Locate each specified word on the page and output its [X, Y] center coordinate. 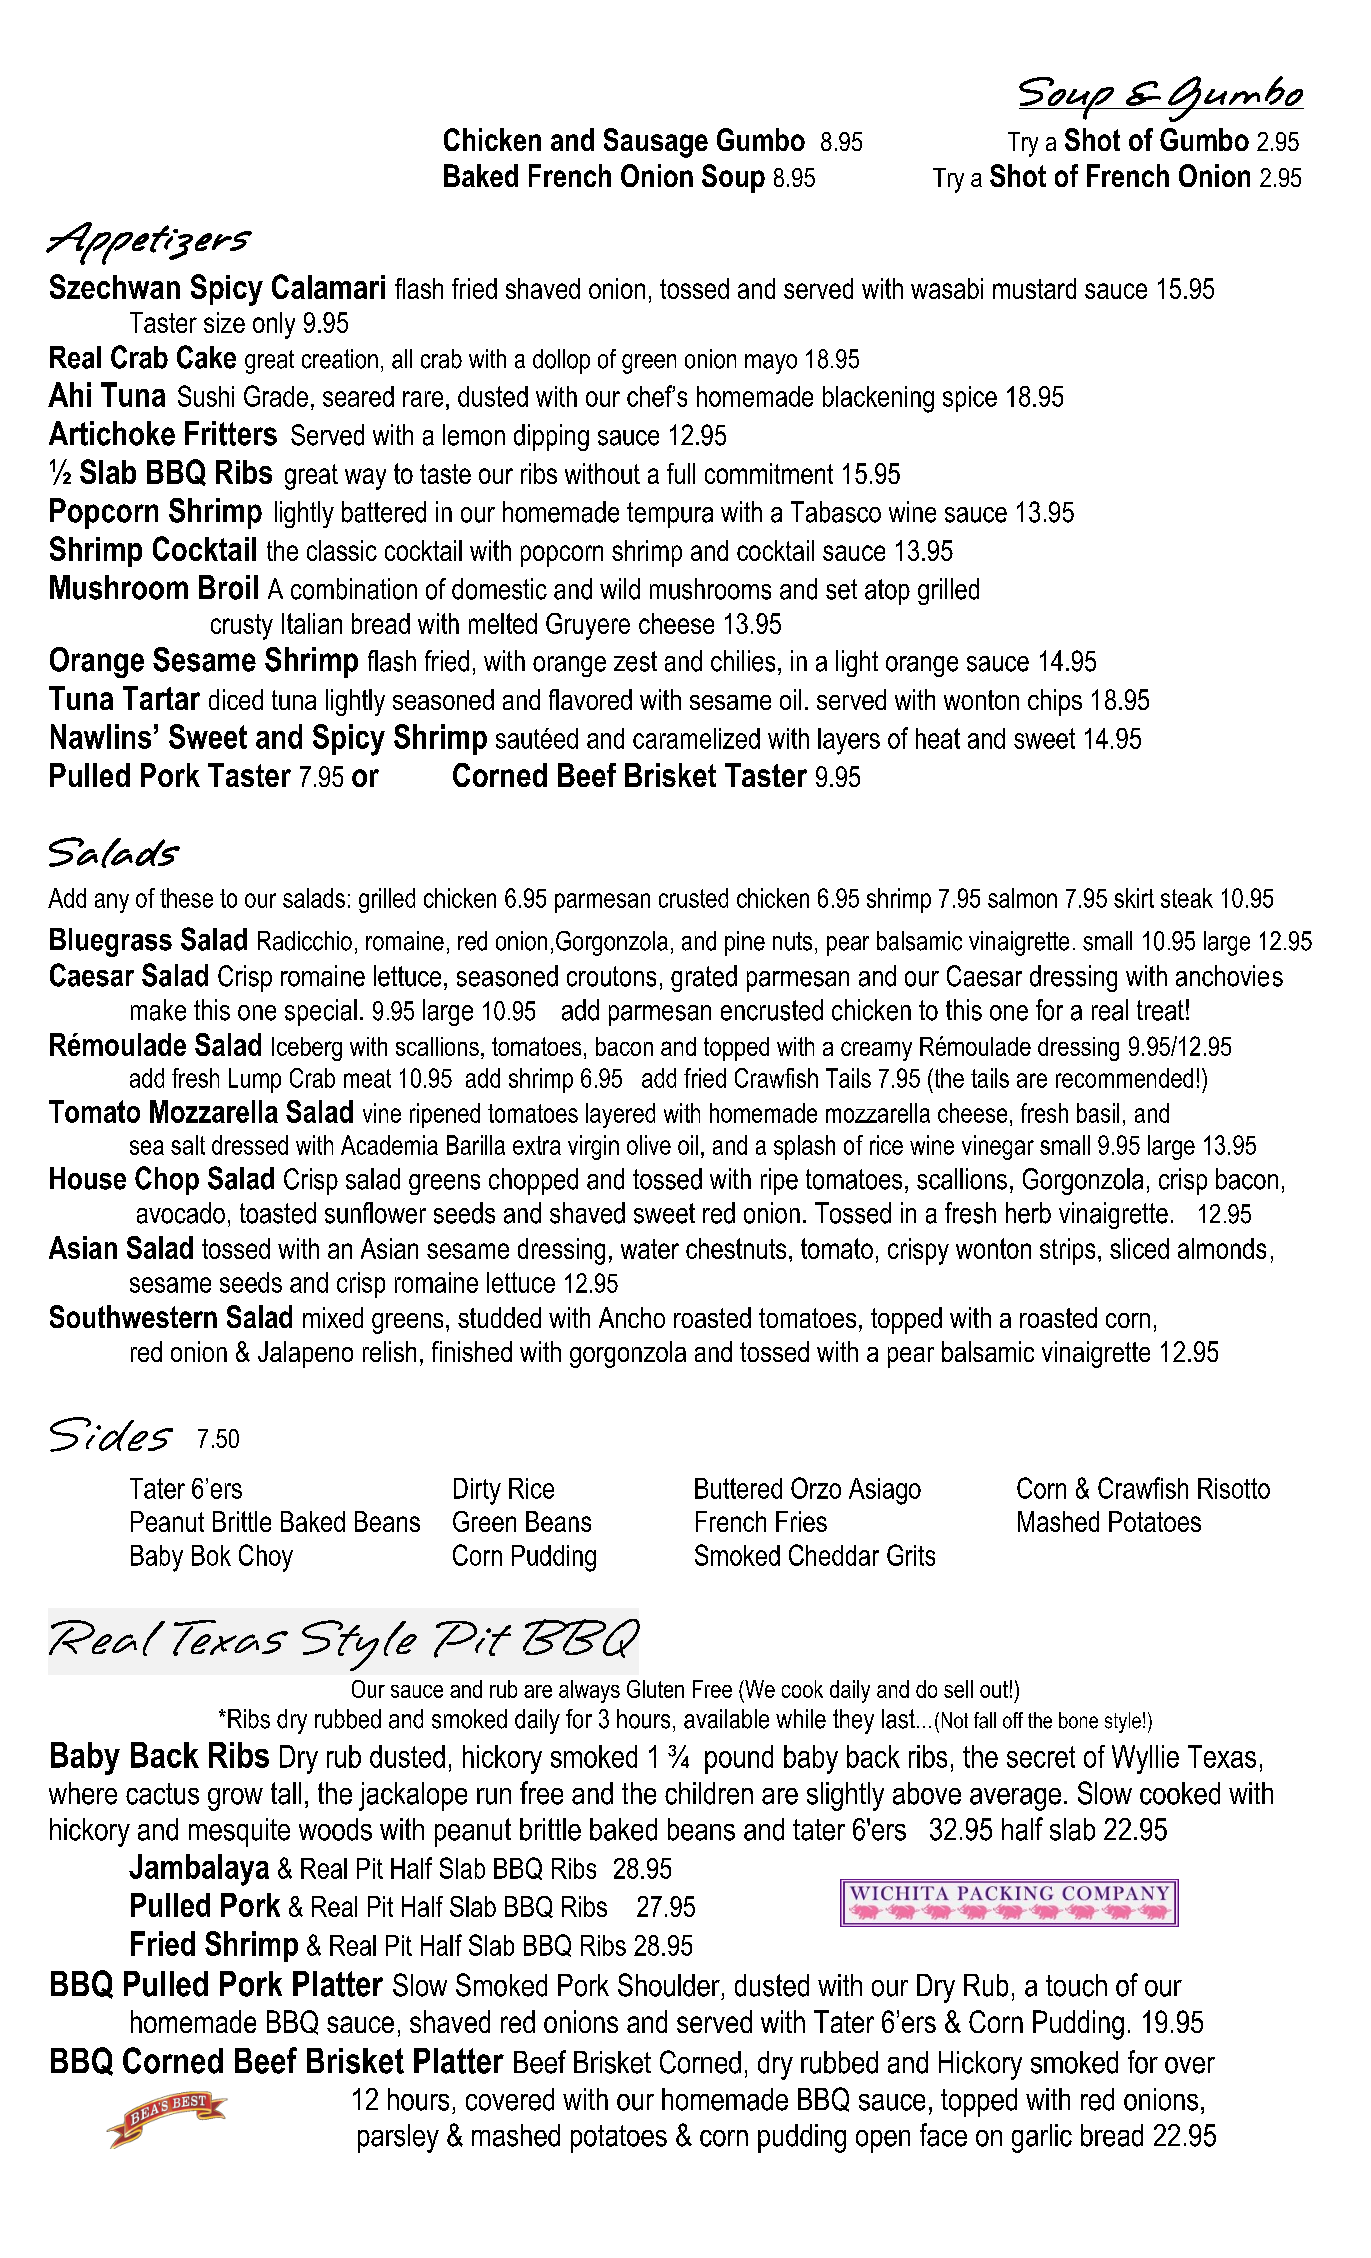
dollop [561, 361]
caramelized [696, 738]
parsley [398, 2138]
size [224, 322]
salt [188, 1145]
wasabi [947, 288]
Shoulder [669, 1985]
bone [1078, 1720]
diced [236, 699]
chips [1055, 702]
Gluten [655, 1689]
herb [1028, 1213]
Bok [211, 1555]
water [650, 1249]
